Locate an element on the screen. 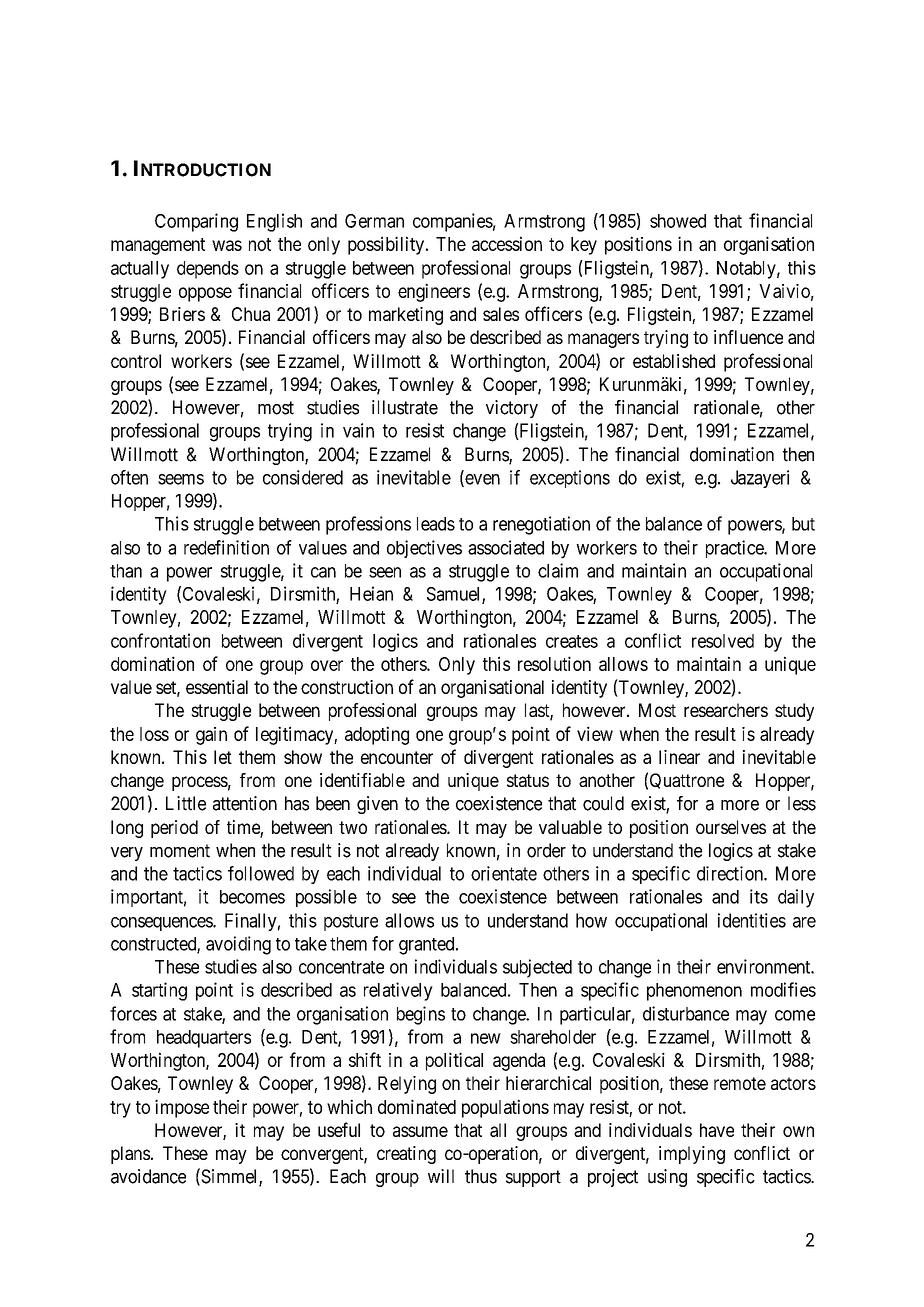 The height and width of the screenshot is (1307, 924). accession is located at coordinates (507, 243).
